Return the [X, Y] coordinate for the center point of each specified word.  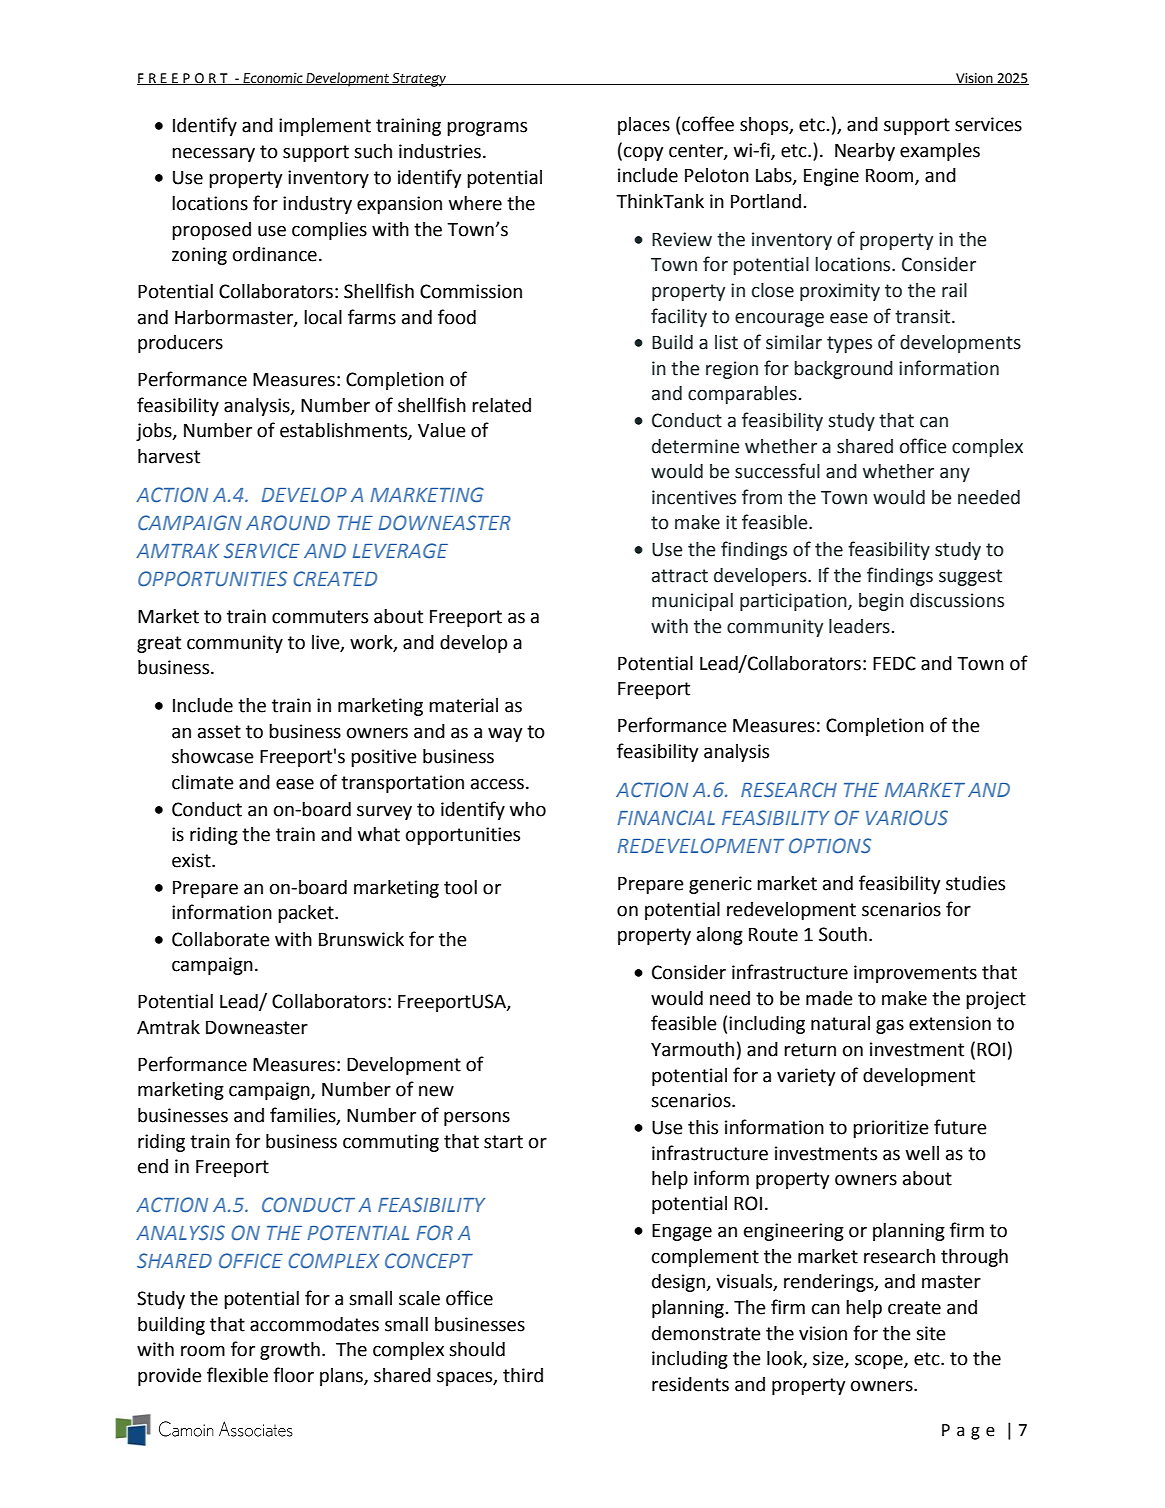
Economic [273, 78]
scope [880, 1362]
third [523, 1375]
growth [290, 1351]
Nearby [865, 152]
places [644, 126]
